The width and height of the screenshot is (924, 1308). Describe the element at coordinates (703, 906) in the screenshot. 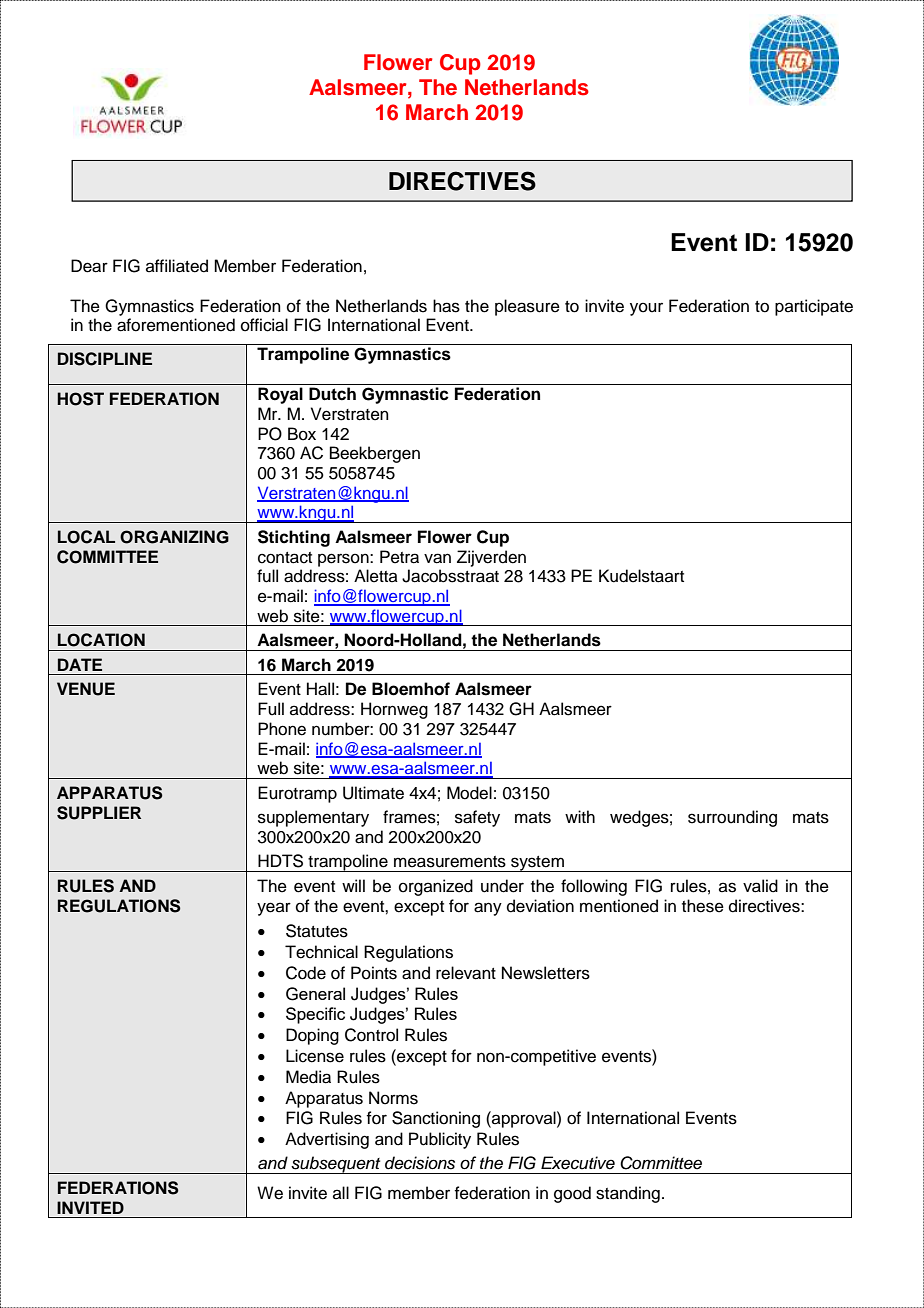

I see `these` at that location.
